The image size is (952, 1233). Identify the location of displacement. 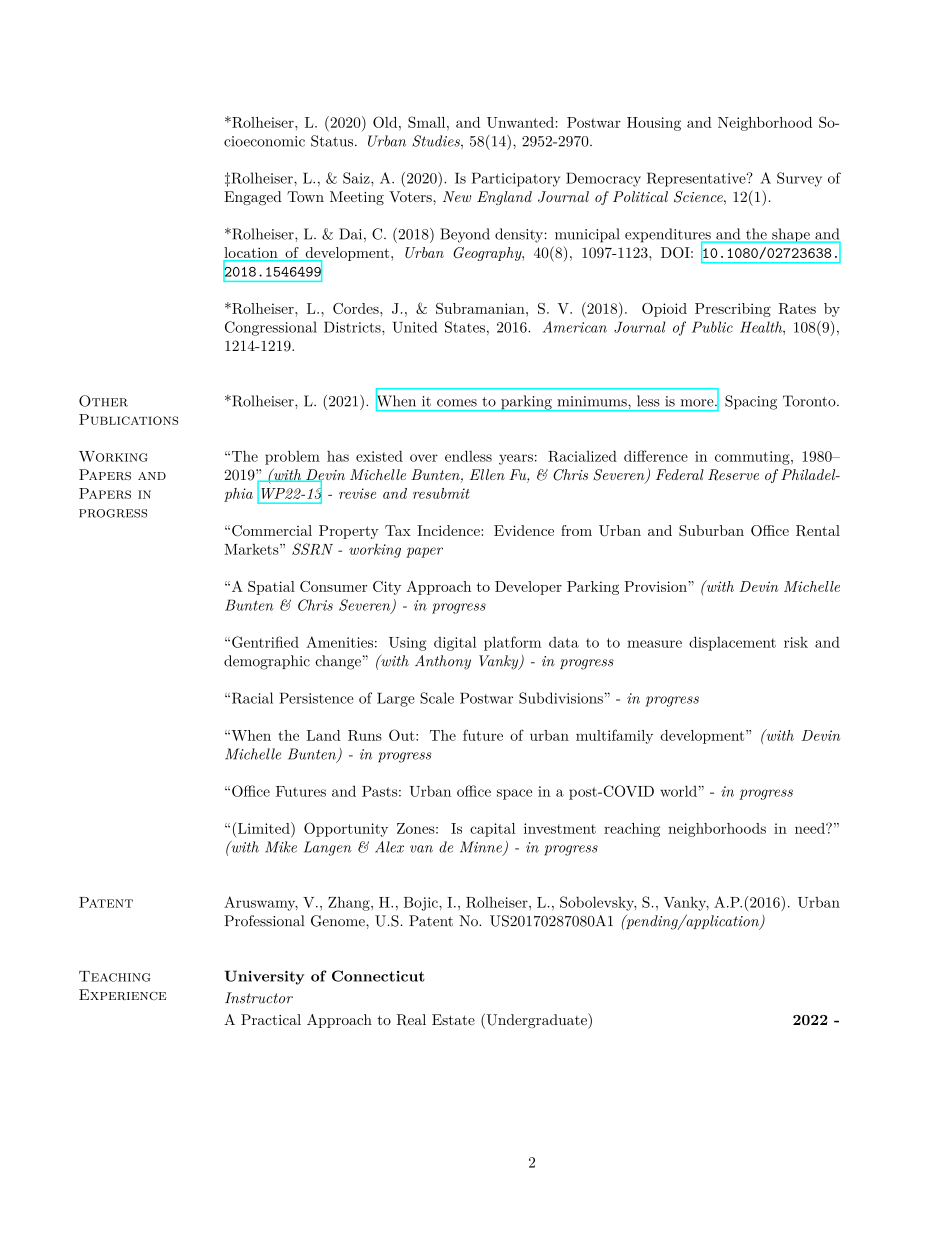
(732, 643).
